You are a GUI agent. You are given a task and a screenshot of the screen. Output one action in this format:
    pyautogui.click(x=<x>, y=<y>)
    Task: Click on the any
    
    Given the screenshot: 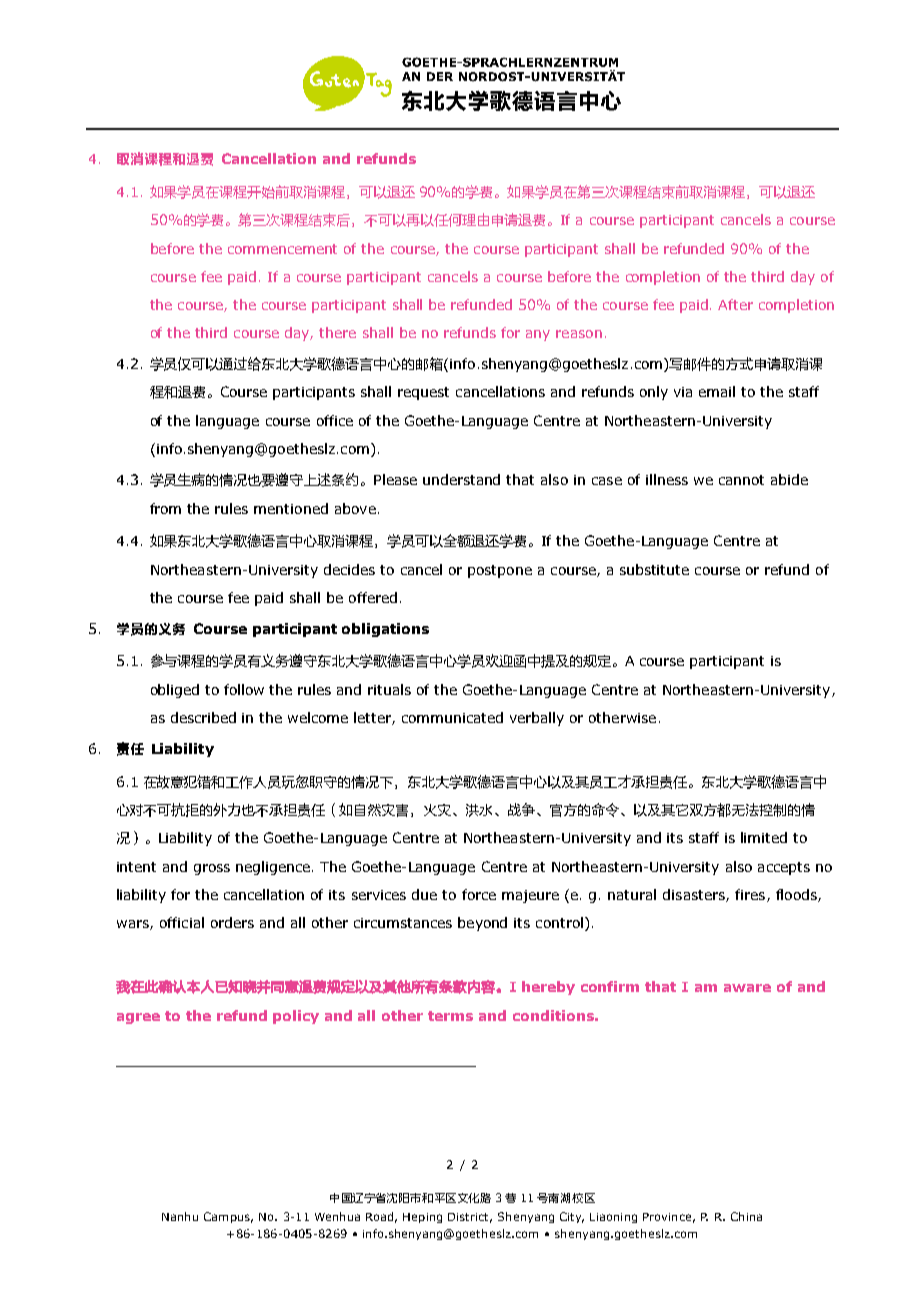 What is the action you would take?
    pyautogui.click(x=538, y=335)
